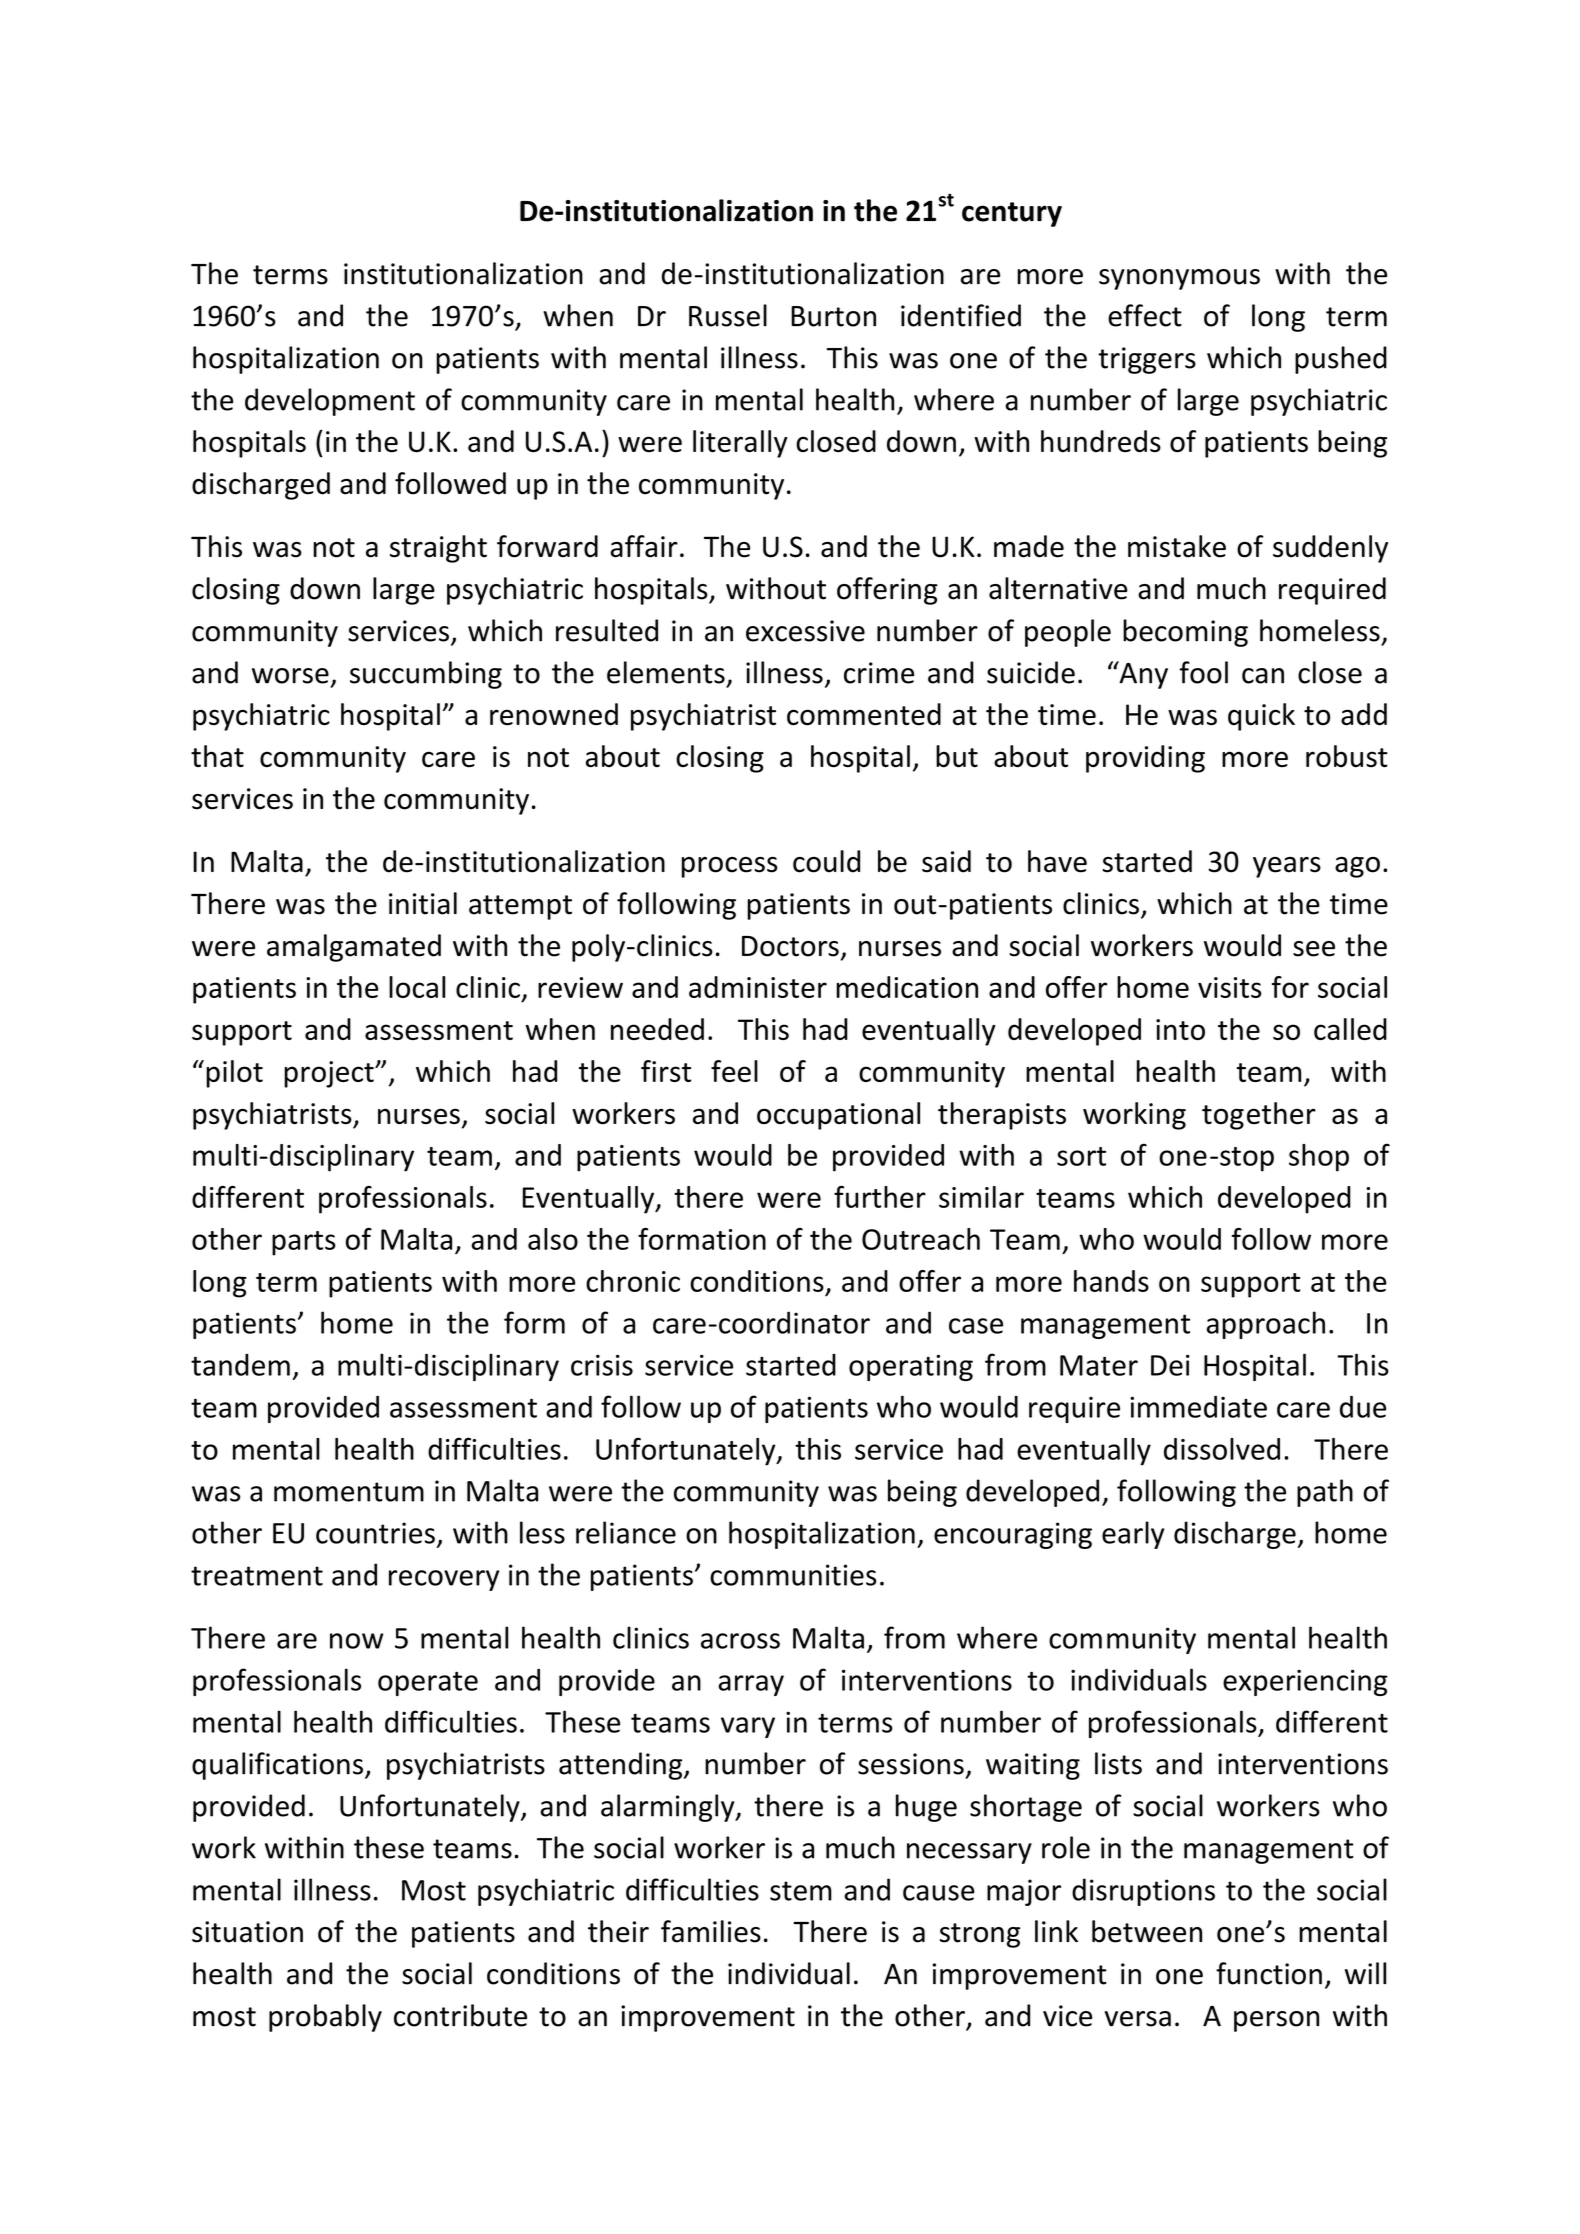 The image size is (1580, 2234). I want to click on families, so click(711, 1931).
